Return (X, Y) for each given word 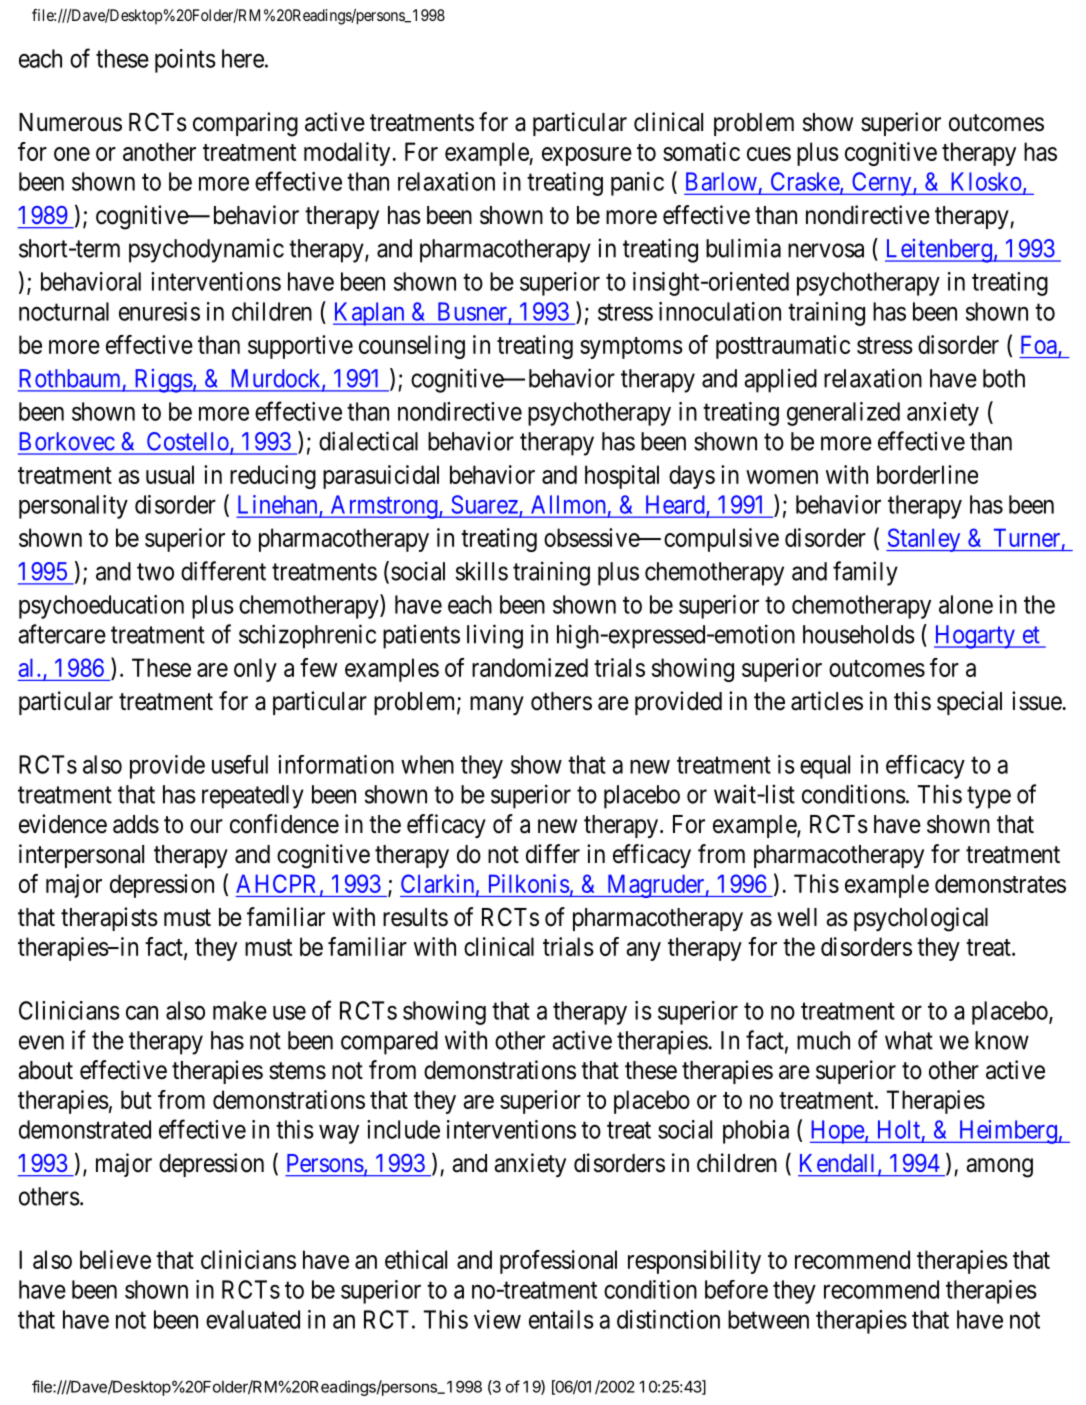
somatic (701, 151)
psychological (921, 919)
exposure (587, 156)
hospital (622, 477)
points (185, 61)
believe (115, 1259)
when (427, 764)
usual (170, 474)
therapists (109, 919)
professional (558, 1262)
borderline (927, 474)
